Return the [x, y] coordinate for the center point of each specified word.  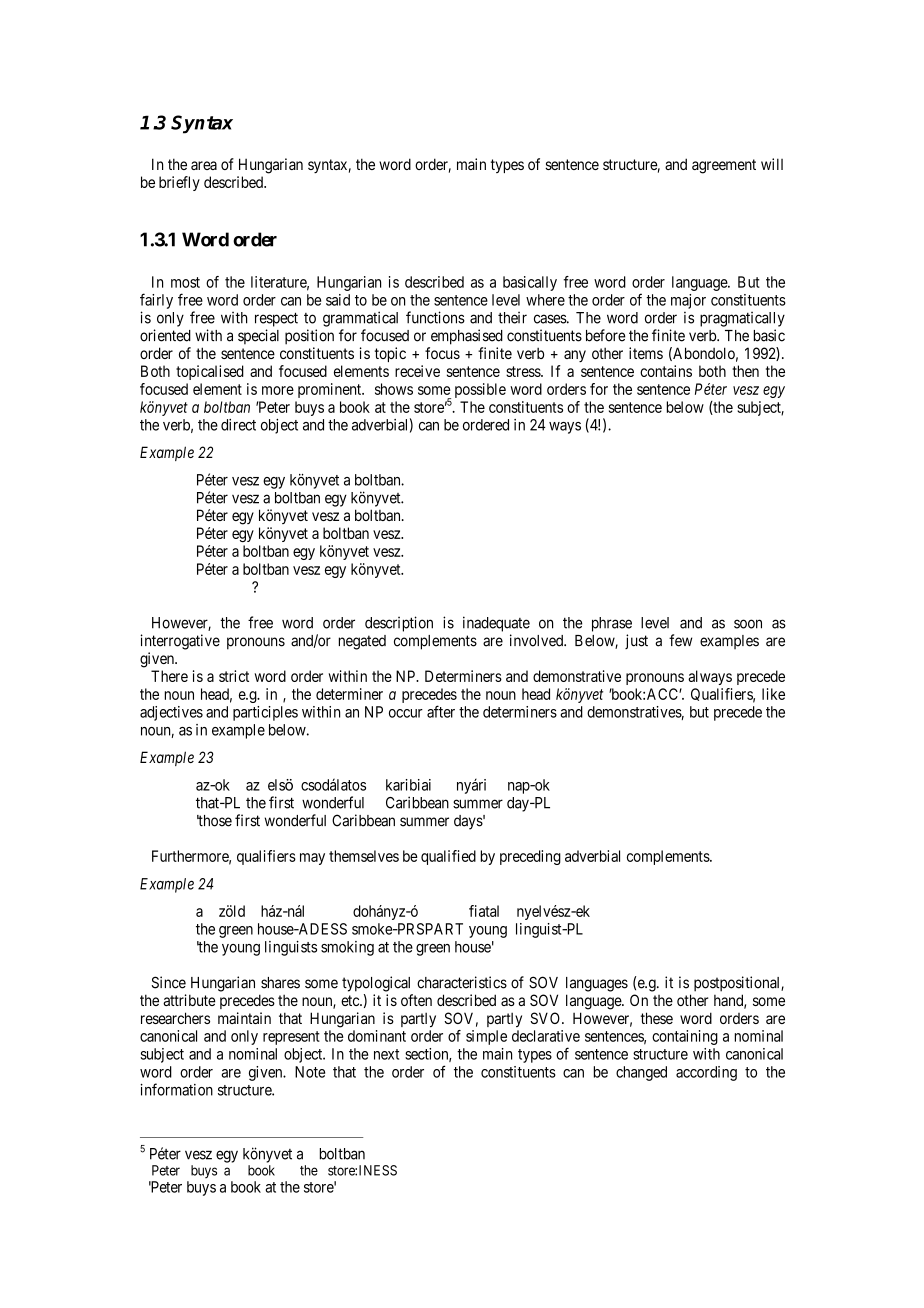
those [214, 821]
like [773, 694]
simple [486, 1037]
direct [238, 425]
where [545, 300]
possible [480, 390]
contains [666, 371]
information [176, 1089]
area [204, 165]
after [441, 711]
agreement [724, 166]
